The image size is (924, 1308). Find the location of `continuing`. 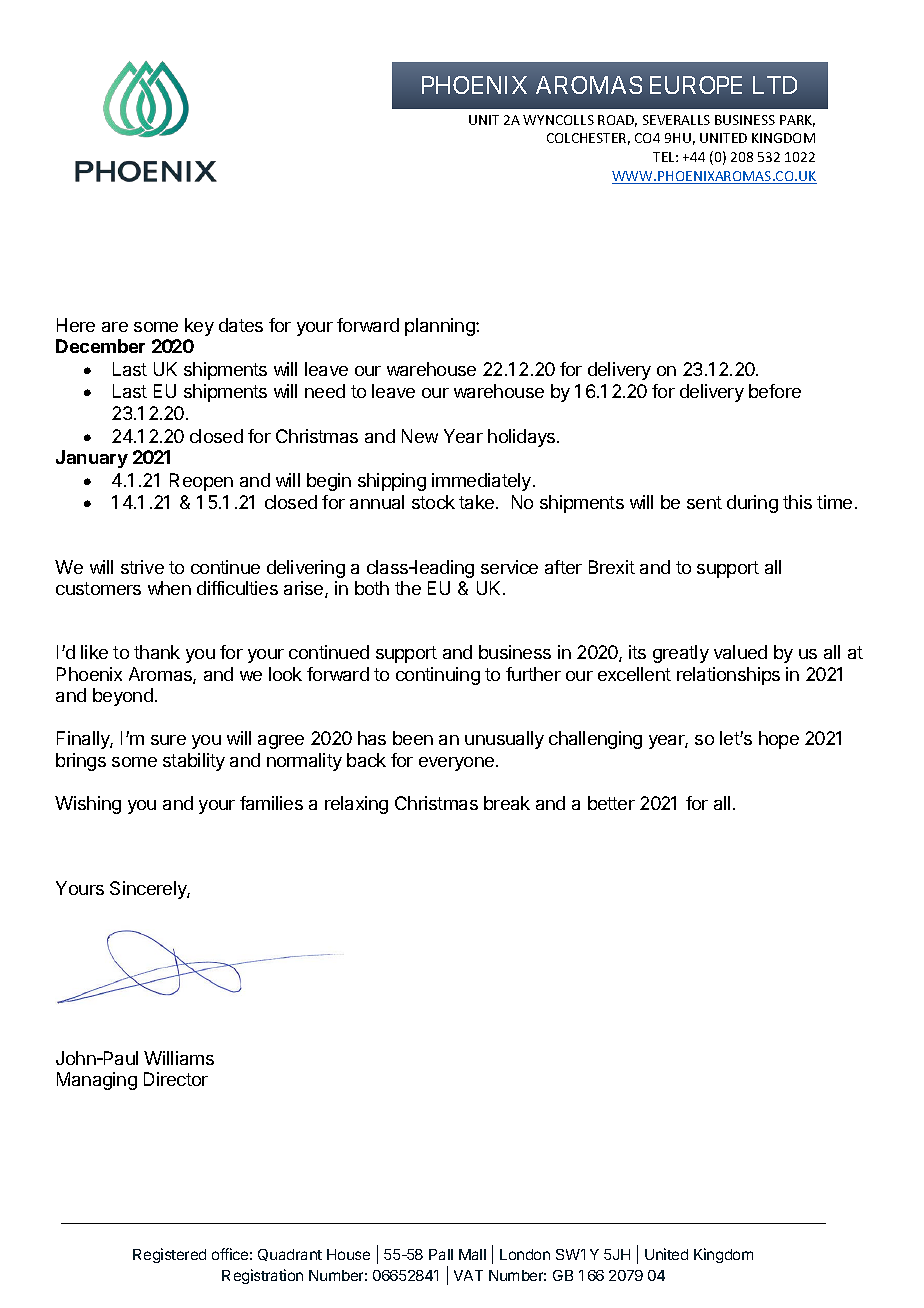

continuing is located at coordinates (438, 676).
